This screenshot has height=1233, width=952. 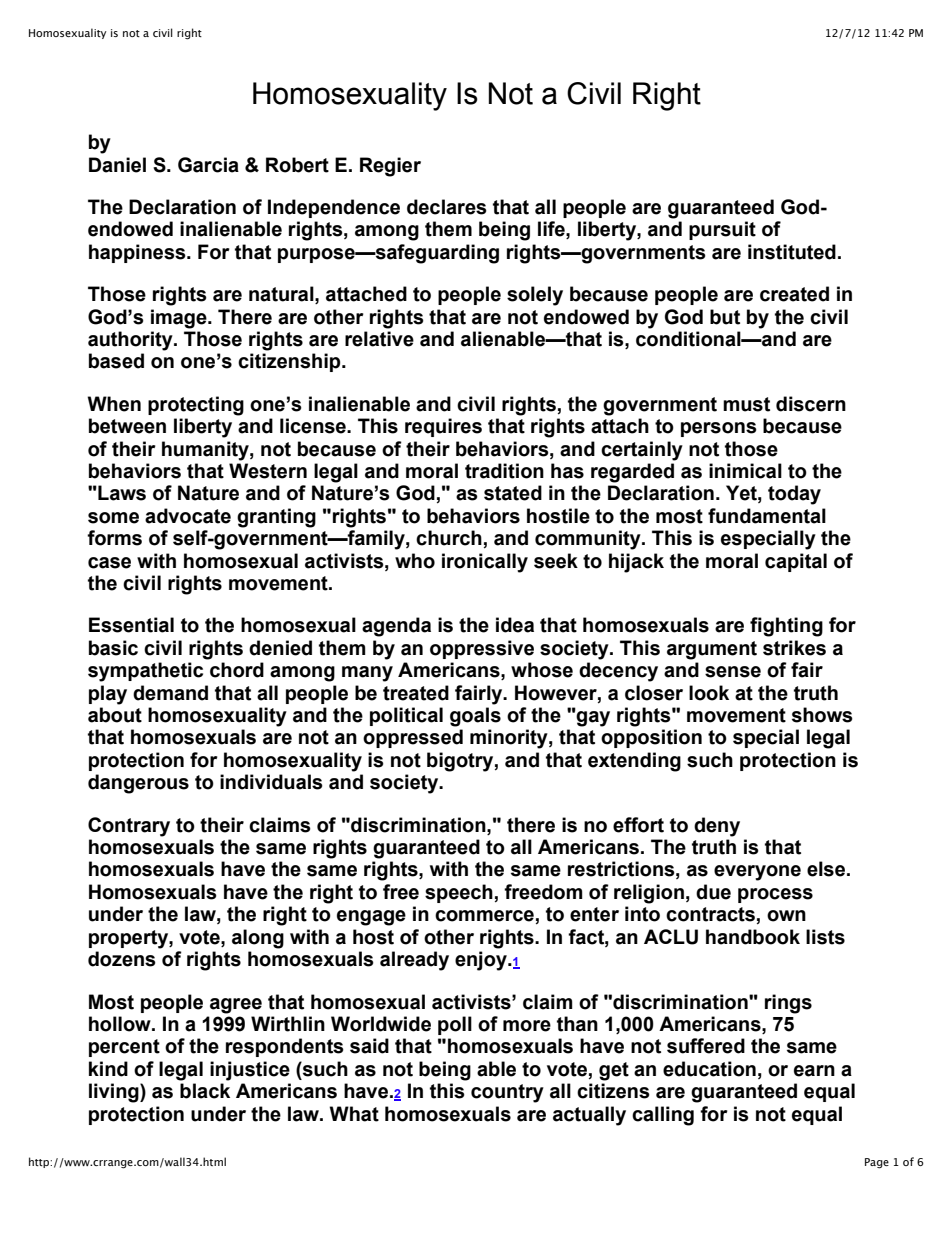 I want to click on along, so click(x=258, y=939).
